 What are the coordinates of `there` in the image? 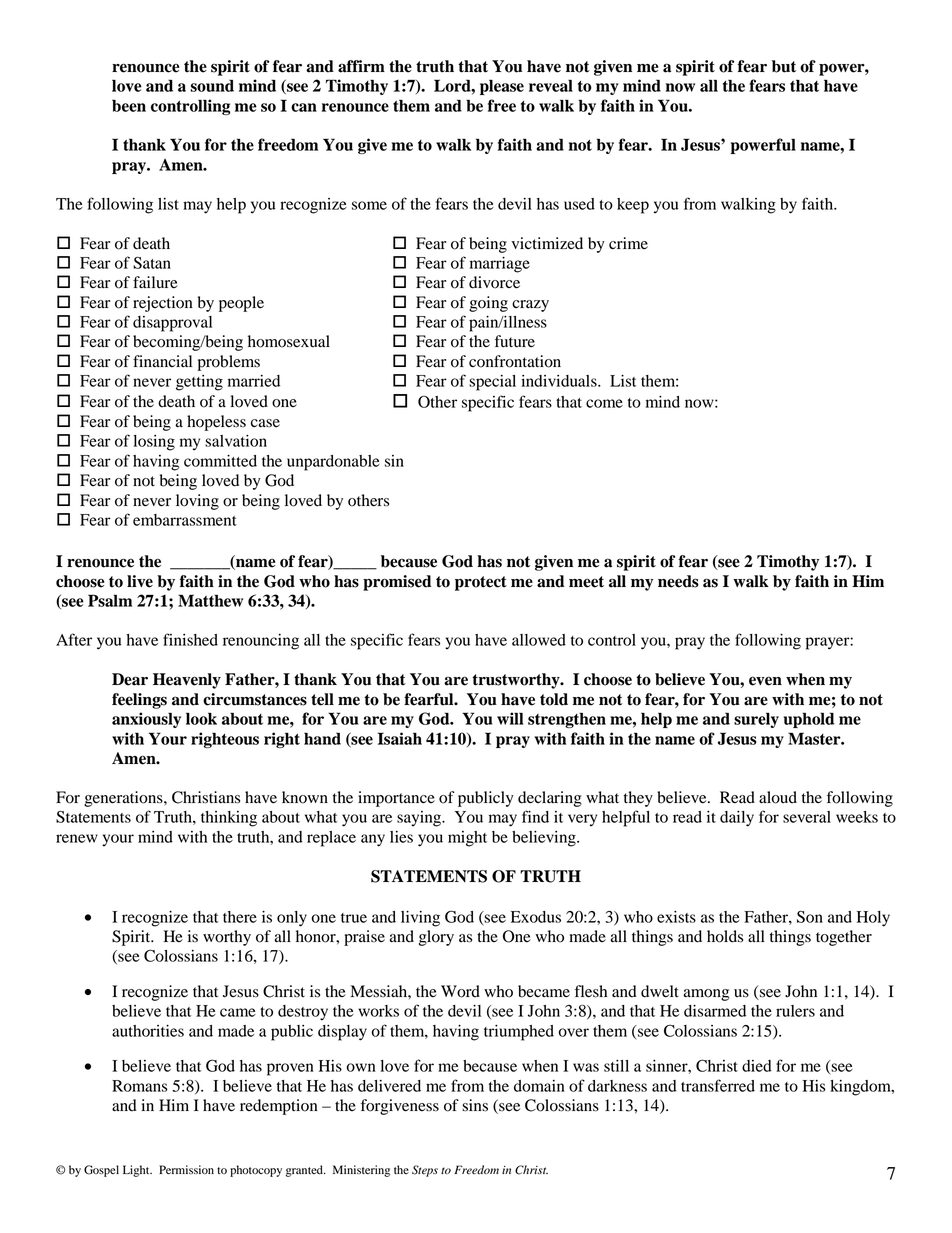 It's located at (240, 917).
